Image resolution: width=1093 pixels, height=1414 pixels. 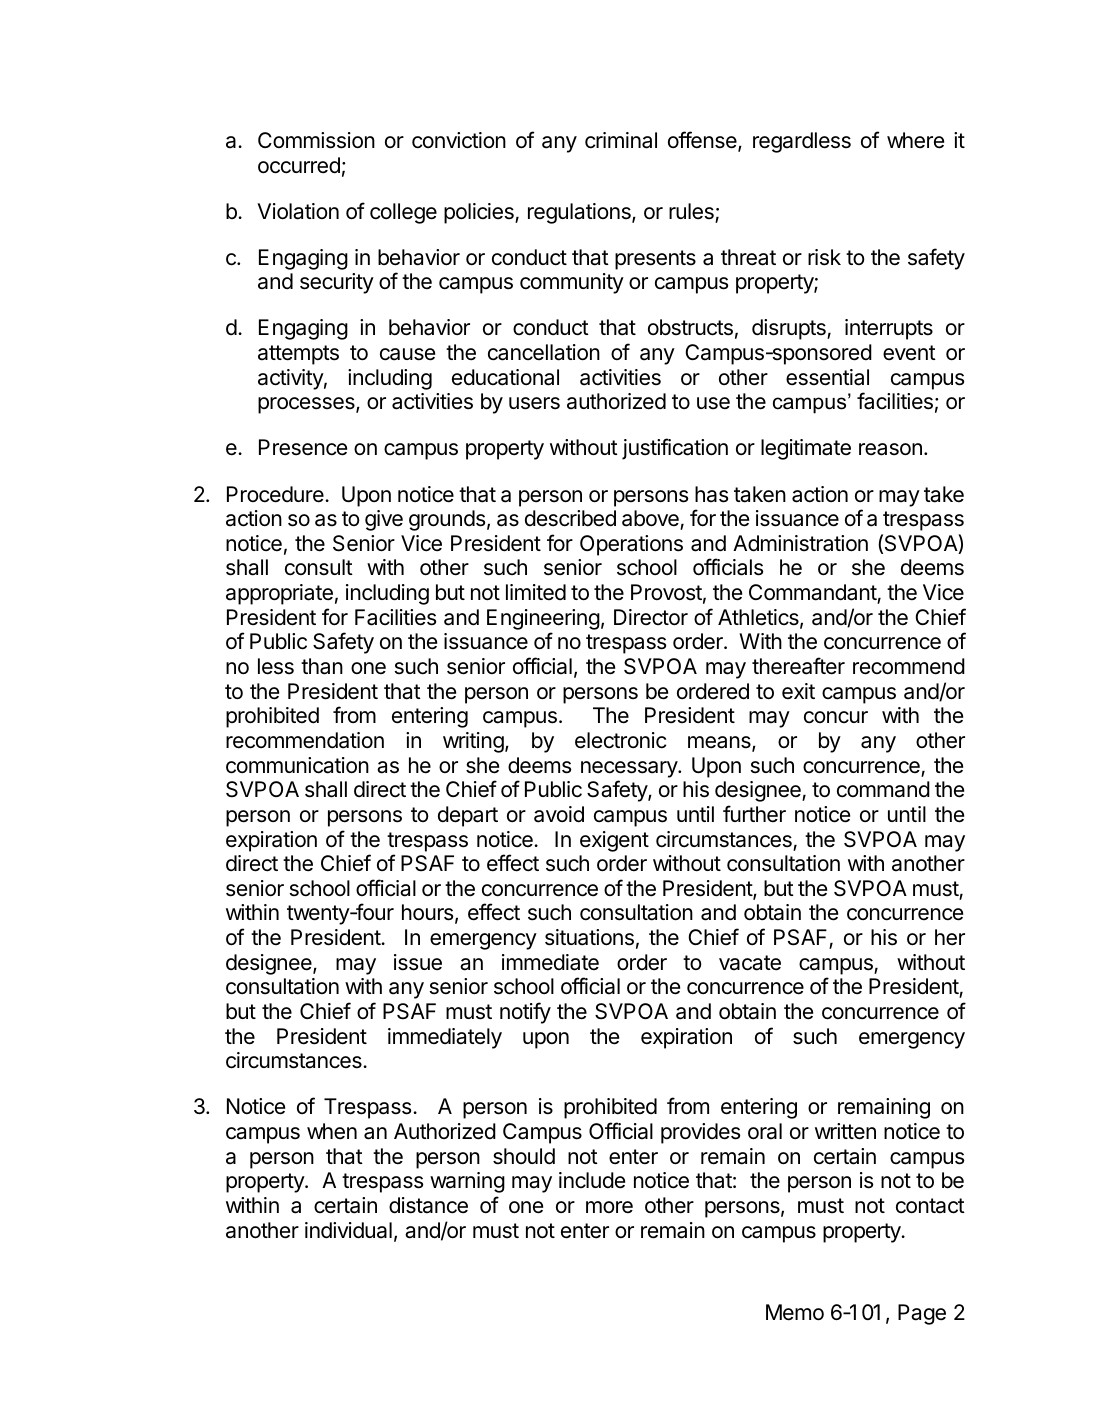 I want to click on Administration, so click(x=800, y=543).
